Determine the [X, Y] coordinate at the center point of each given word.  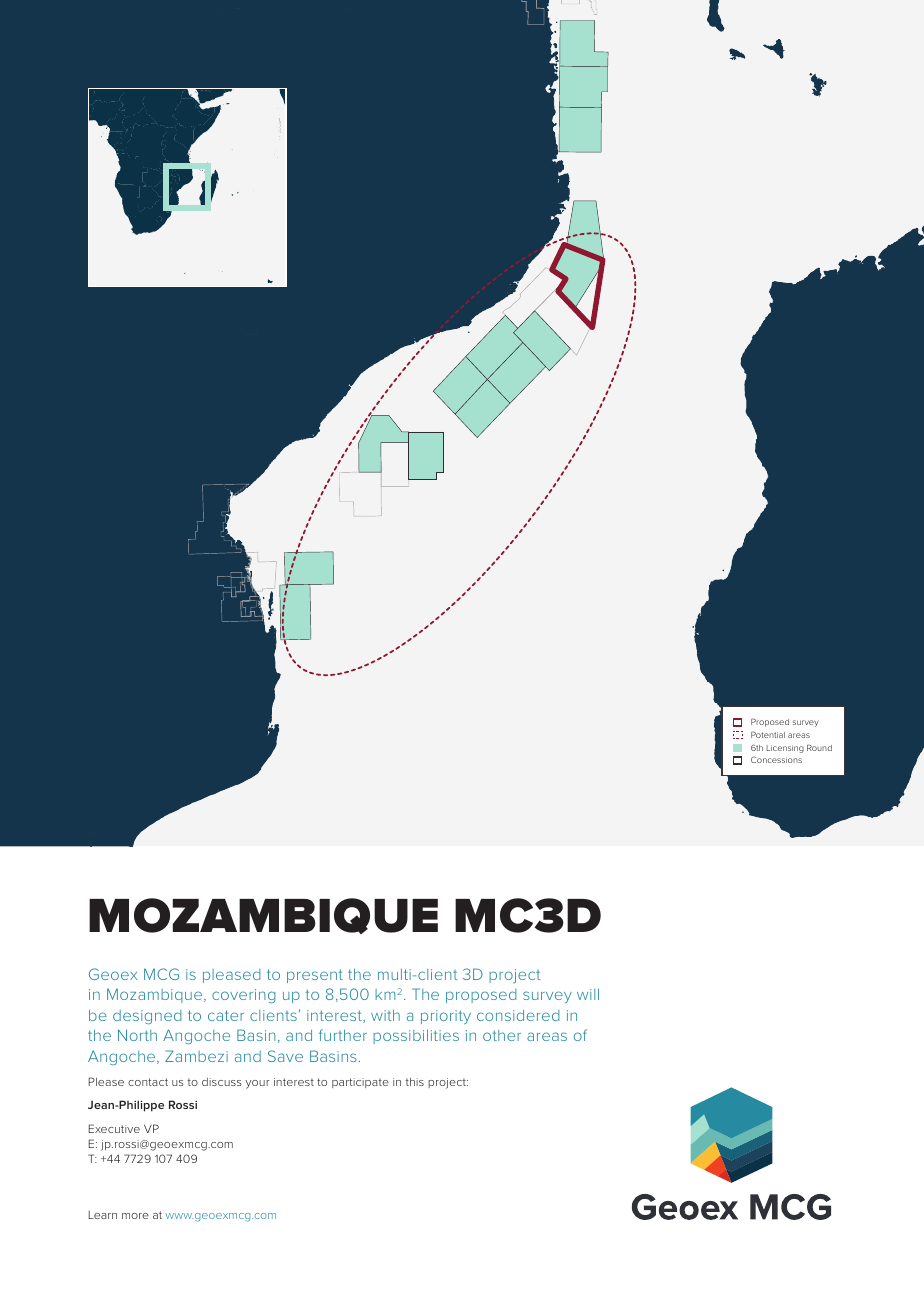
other [502, 1035]
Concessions [776, 759]
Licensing [785, 749]
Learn [103, 1215]
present [315, 976]
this [415, 1082]
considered [518, 1015]
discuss [222, 1082]
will [588, 994]
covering [244, 996]
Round [819, 747]
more [135, 1216]
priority [446, 1017]
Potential [768, 734]
